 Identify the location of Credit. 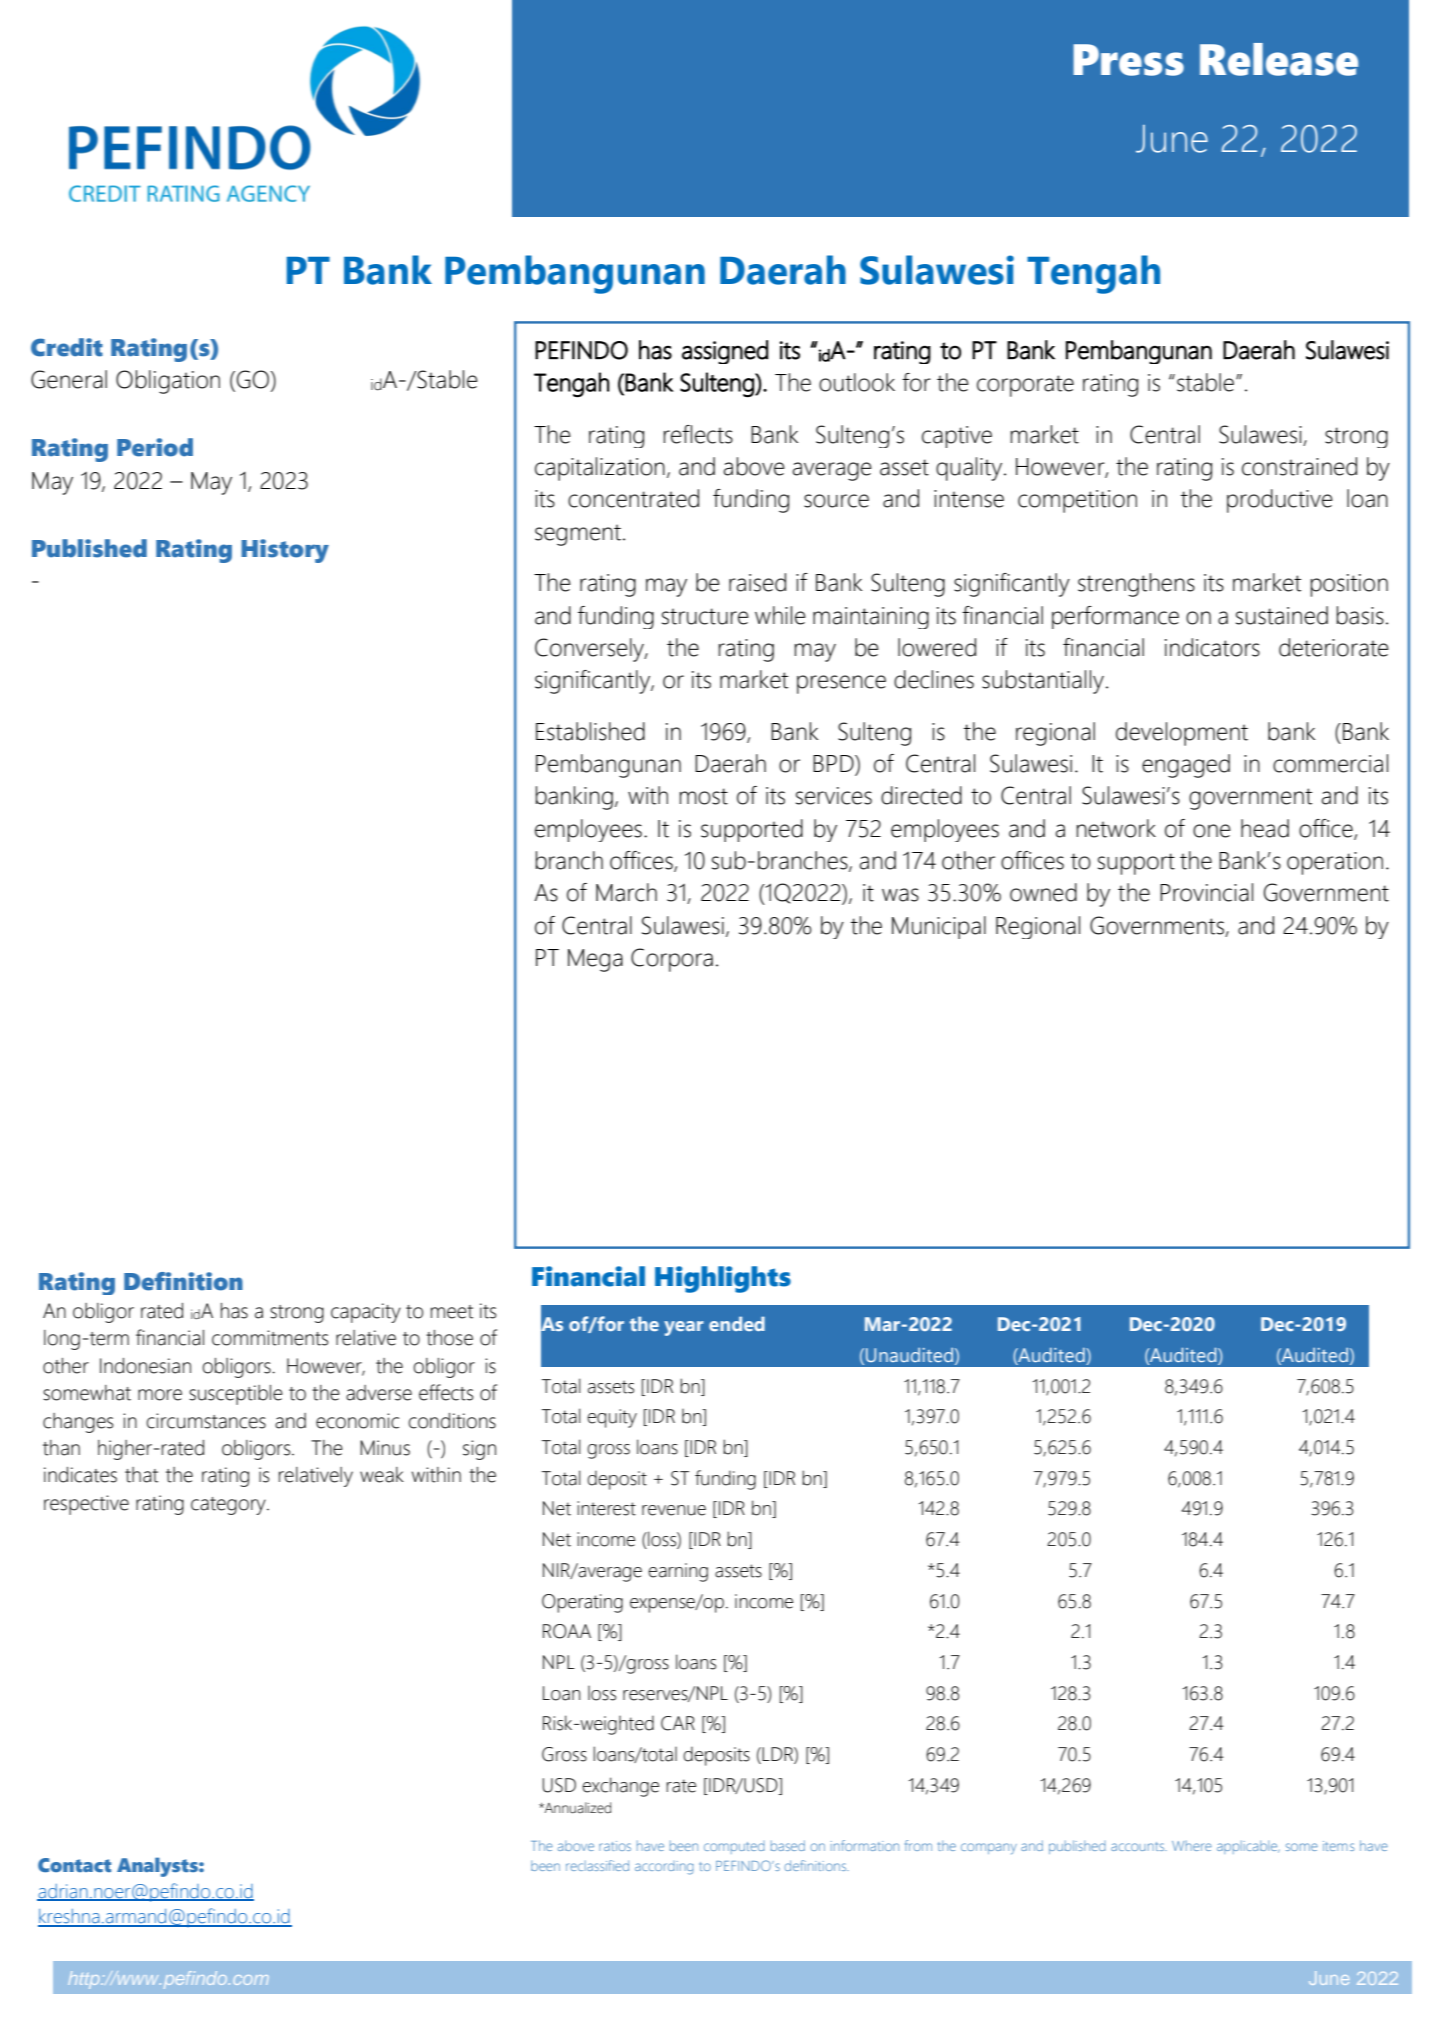
(67, 347).
